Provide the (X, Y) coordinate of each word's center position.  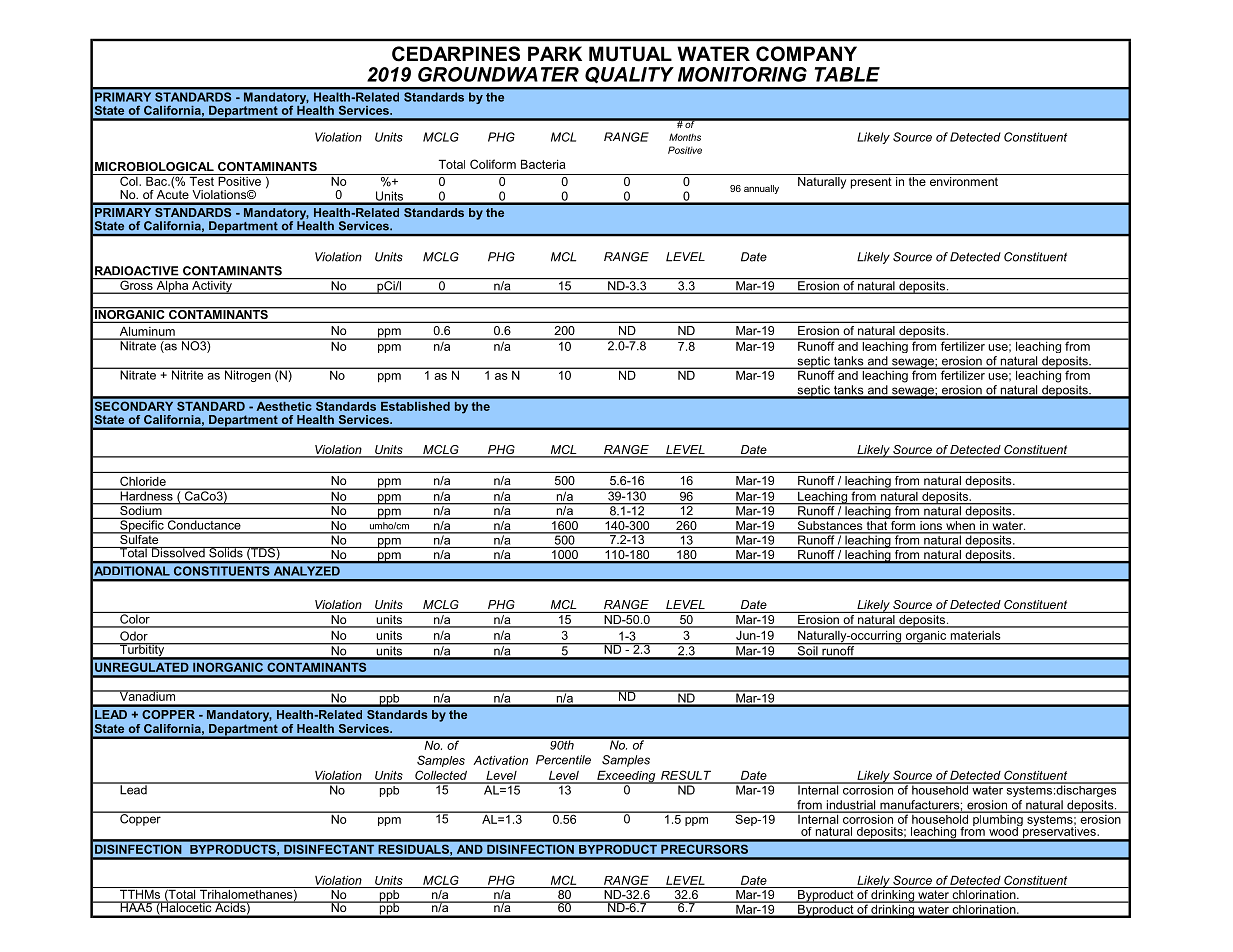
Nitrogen (247, 375)
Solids (226, 552)
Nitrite (187, 374)
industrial (851, 806)
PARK (555, 53)
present (871, 183)
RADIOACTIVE (136, 271)
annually (761, 189)
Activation (500, 760)
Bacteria (543, 164)
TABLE (847, 74)
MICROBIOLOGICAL (154, 166)
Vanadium (147, 695)
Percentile (563, 760)
